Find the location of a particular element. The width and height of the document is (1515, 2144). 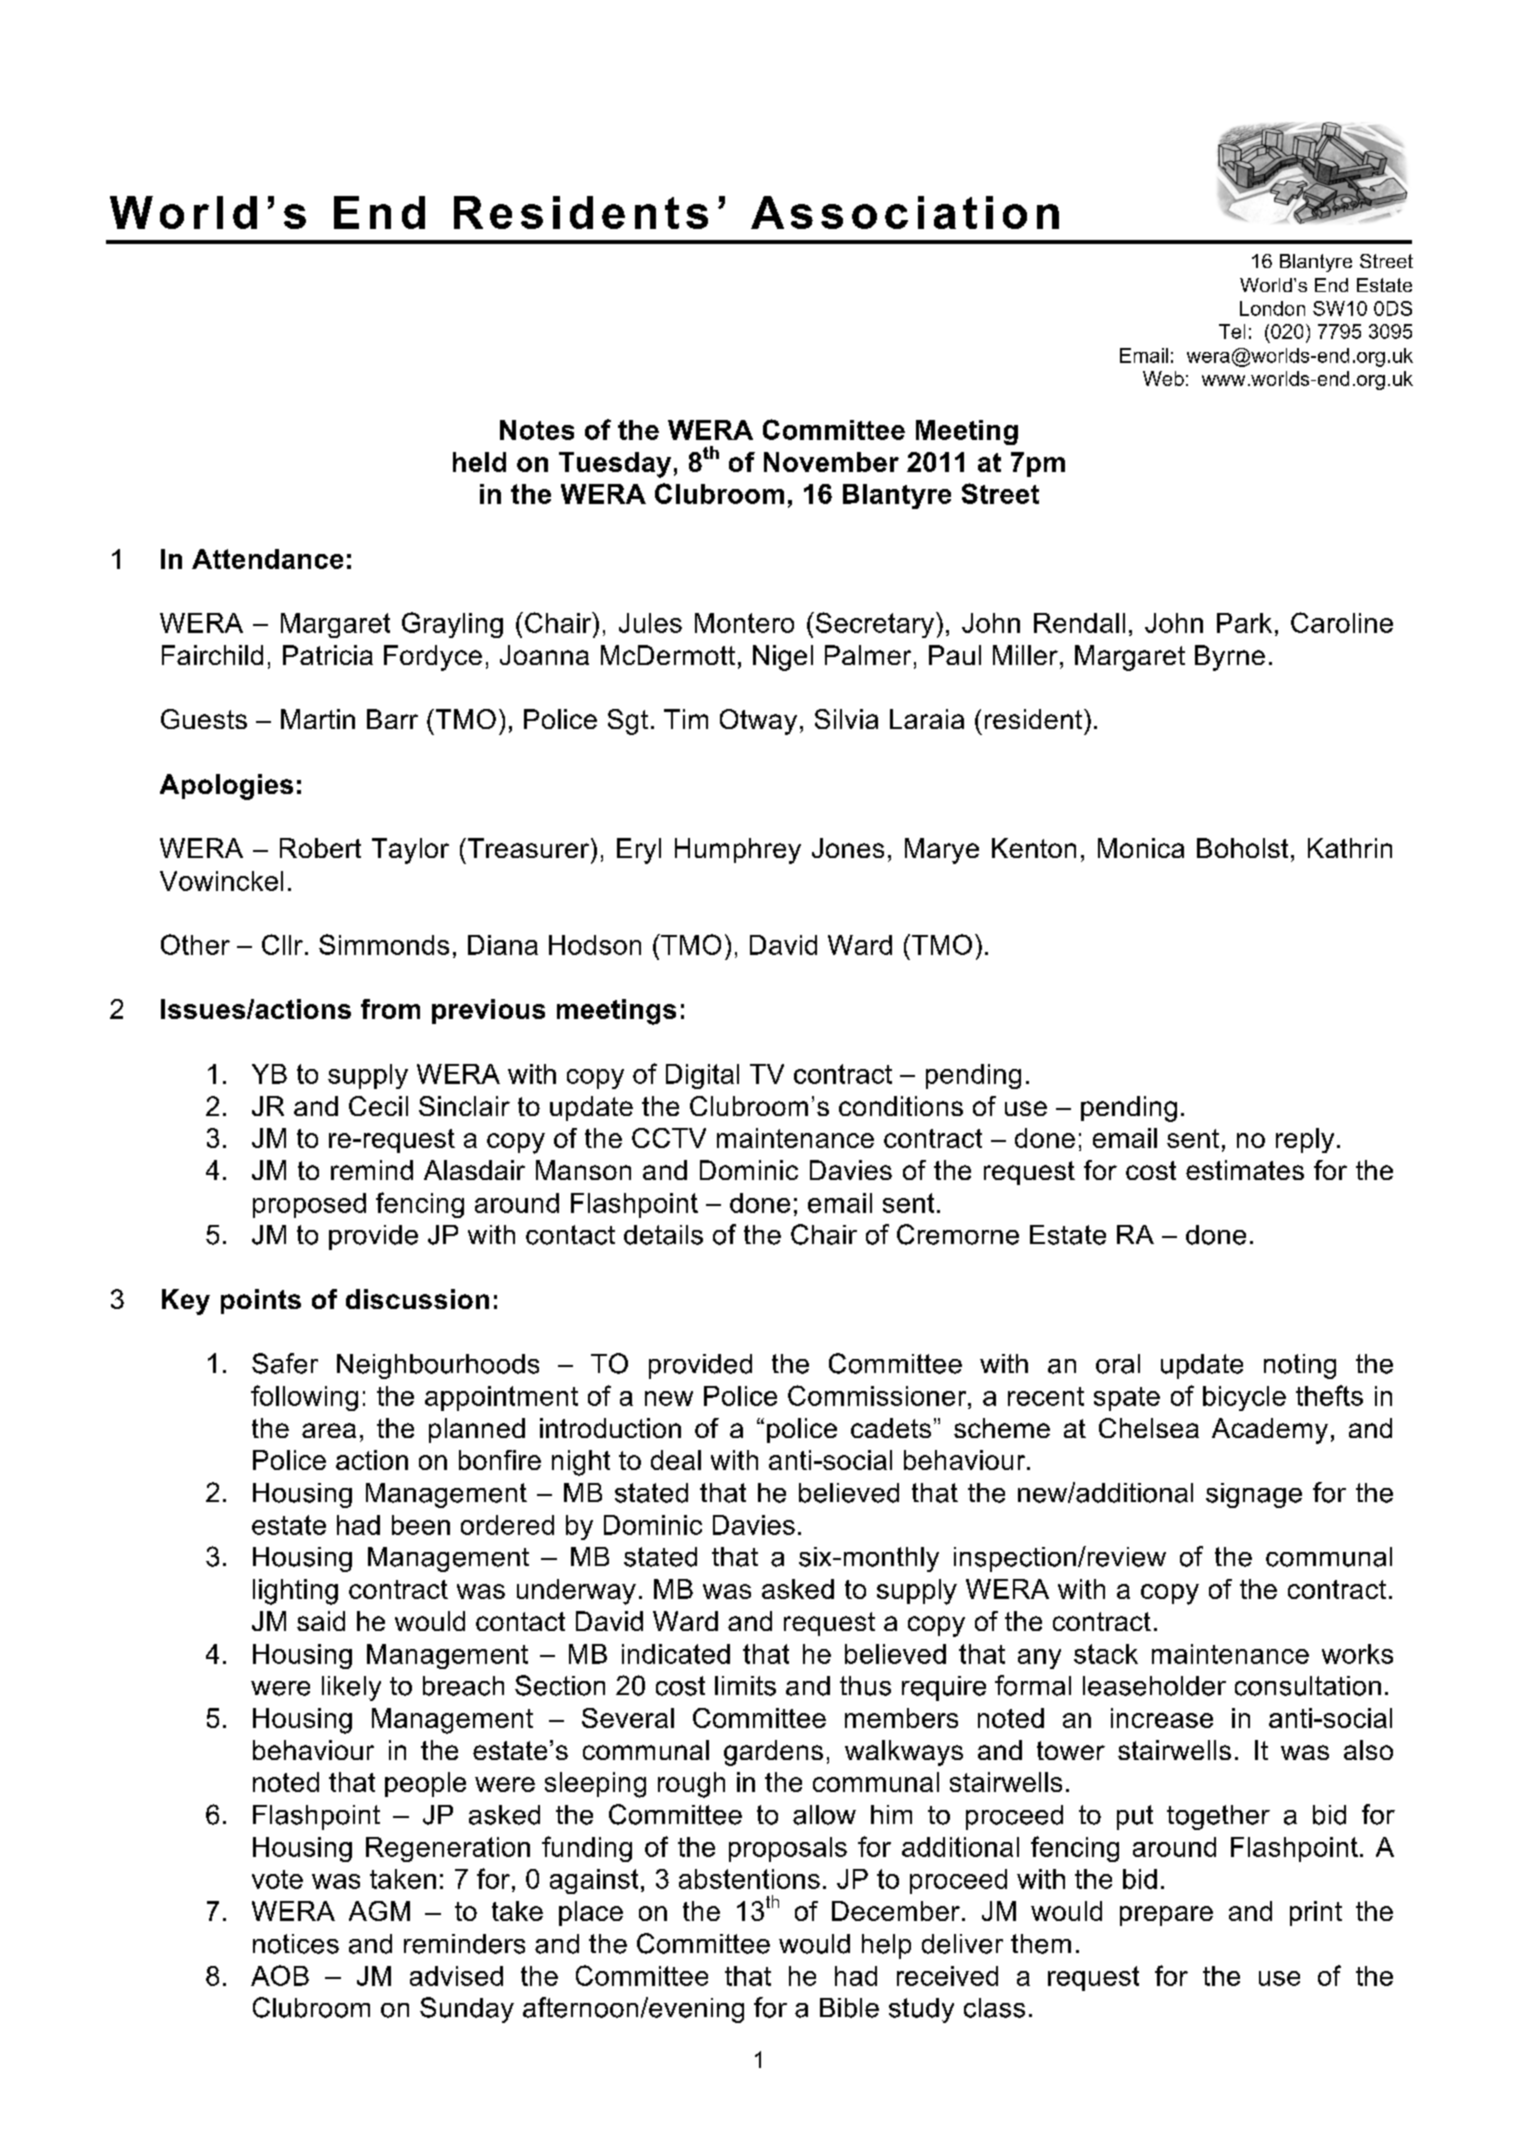

notices is located at coordinates (296, 1944).
